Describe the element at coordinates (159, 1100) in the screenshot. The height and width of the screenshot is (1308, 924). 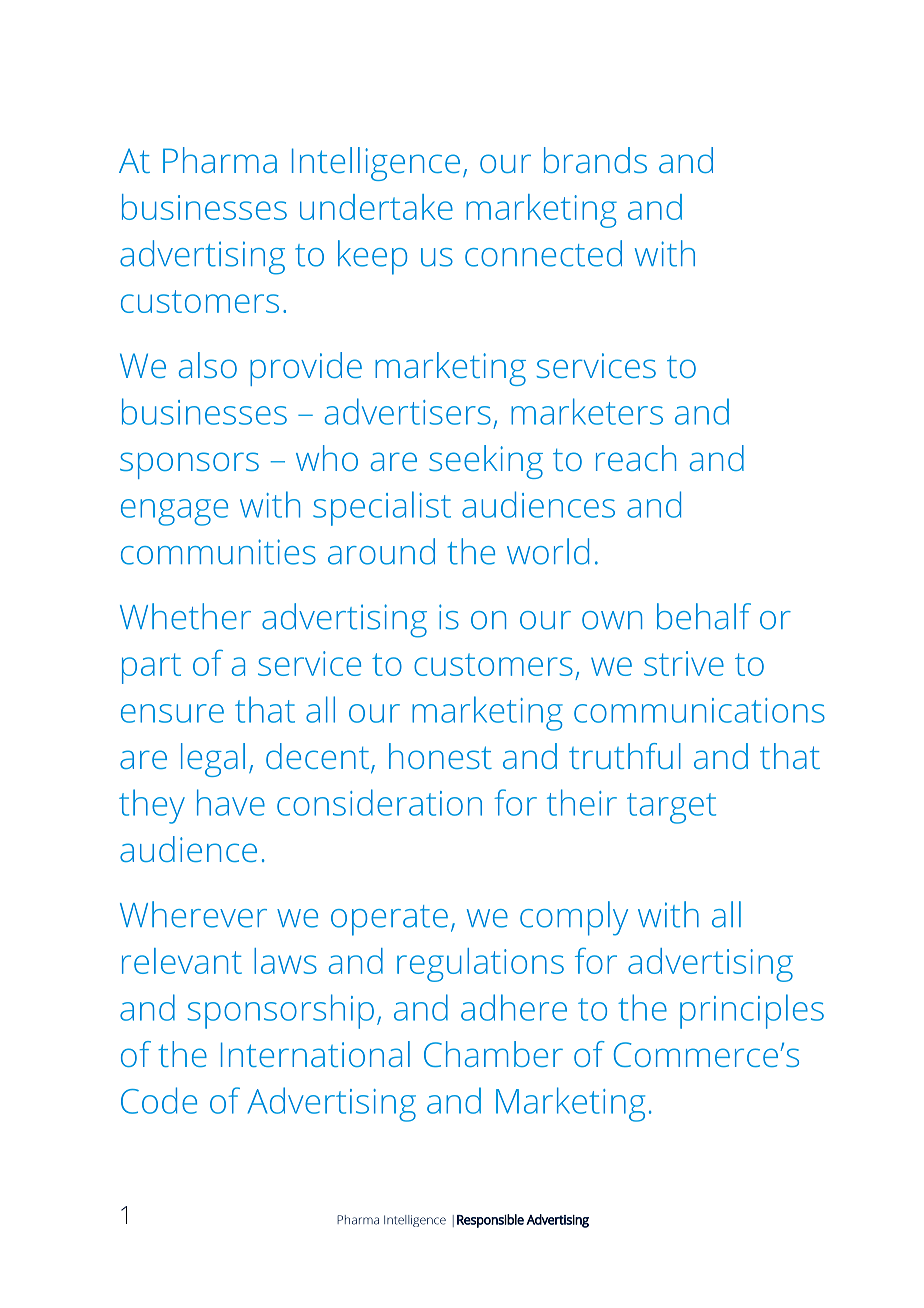
I see `Code` at that location.
